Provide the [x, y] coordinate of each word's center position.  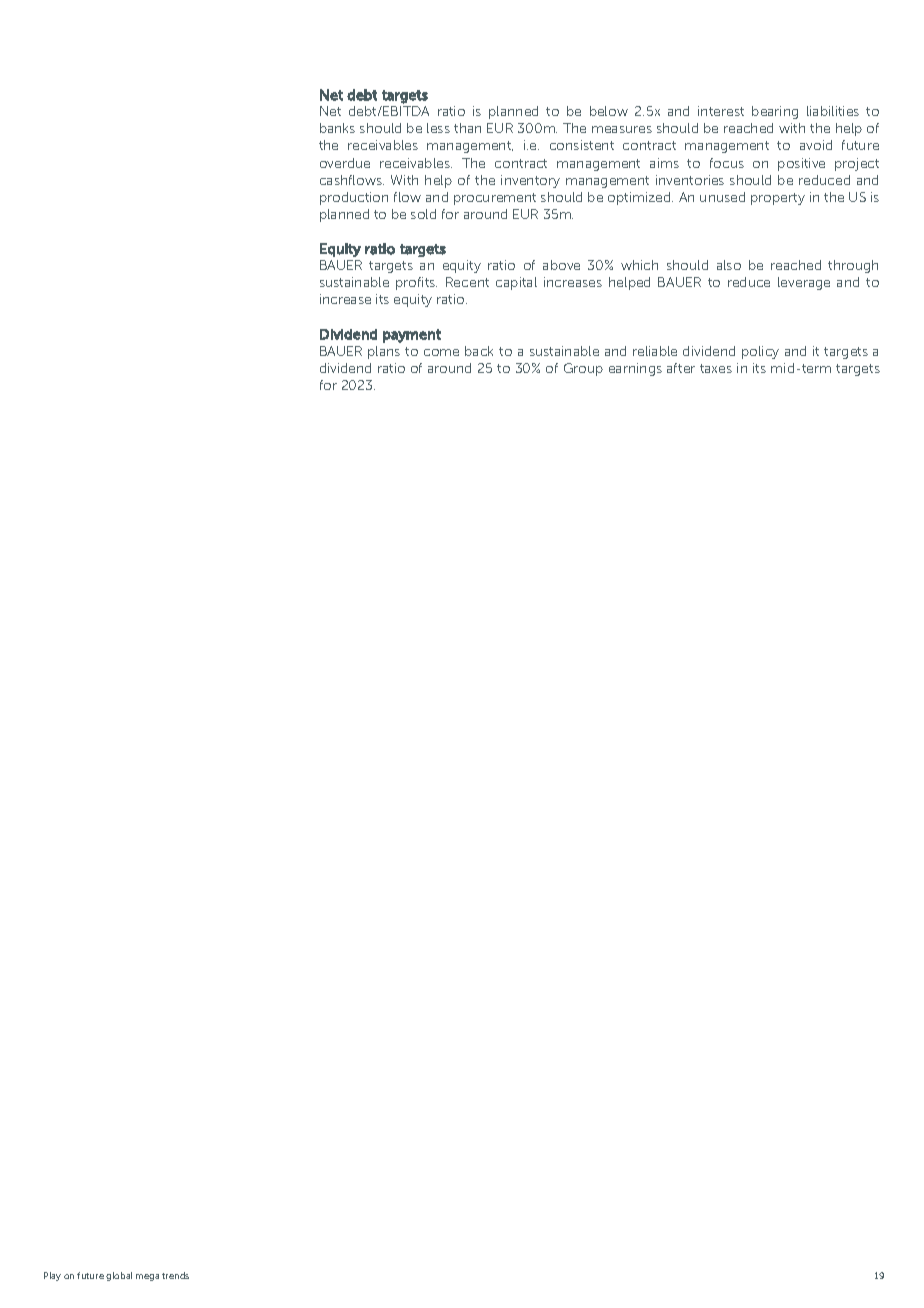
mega [147, 1277]
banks [337, 128]
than [467, 128]
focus [727, 163]
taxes [716, 368]
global [119, 1276]
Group [583, 369]
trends [175, 1275]
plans [384, 352]
